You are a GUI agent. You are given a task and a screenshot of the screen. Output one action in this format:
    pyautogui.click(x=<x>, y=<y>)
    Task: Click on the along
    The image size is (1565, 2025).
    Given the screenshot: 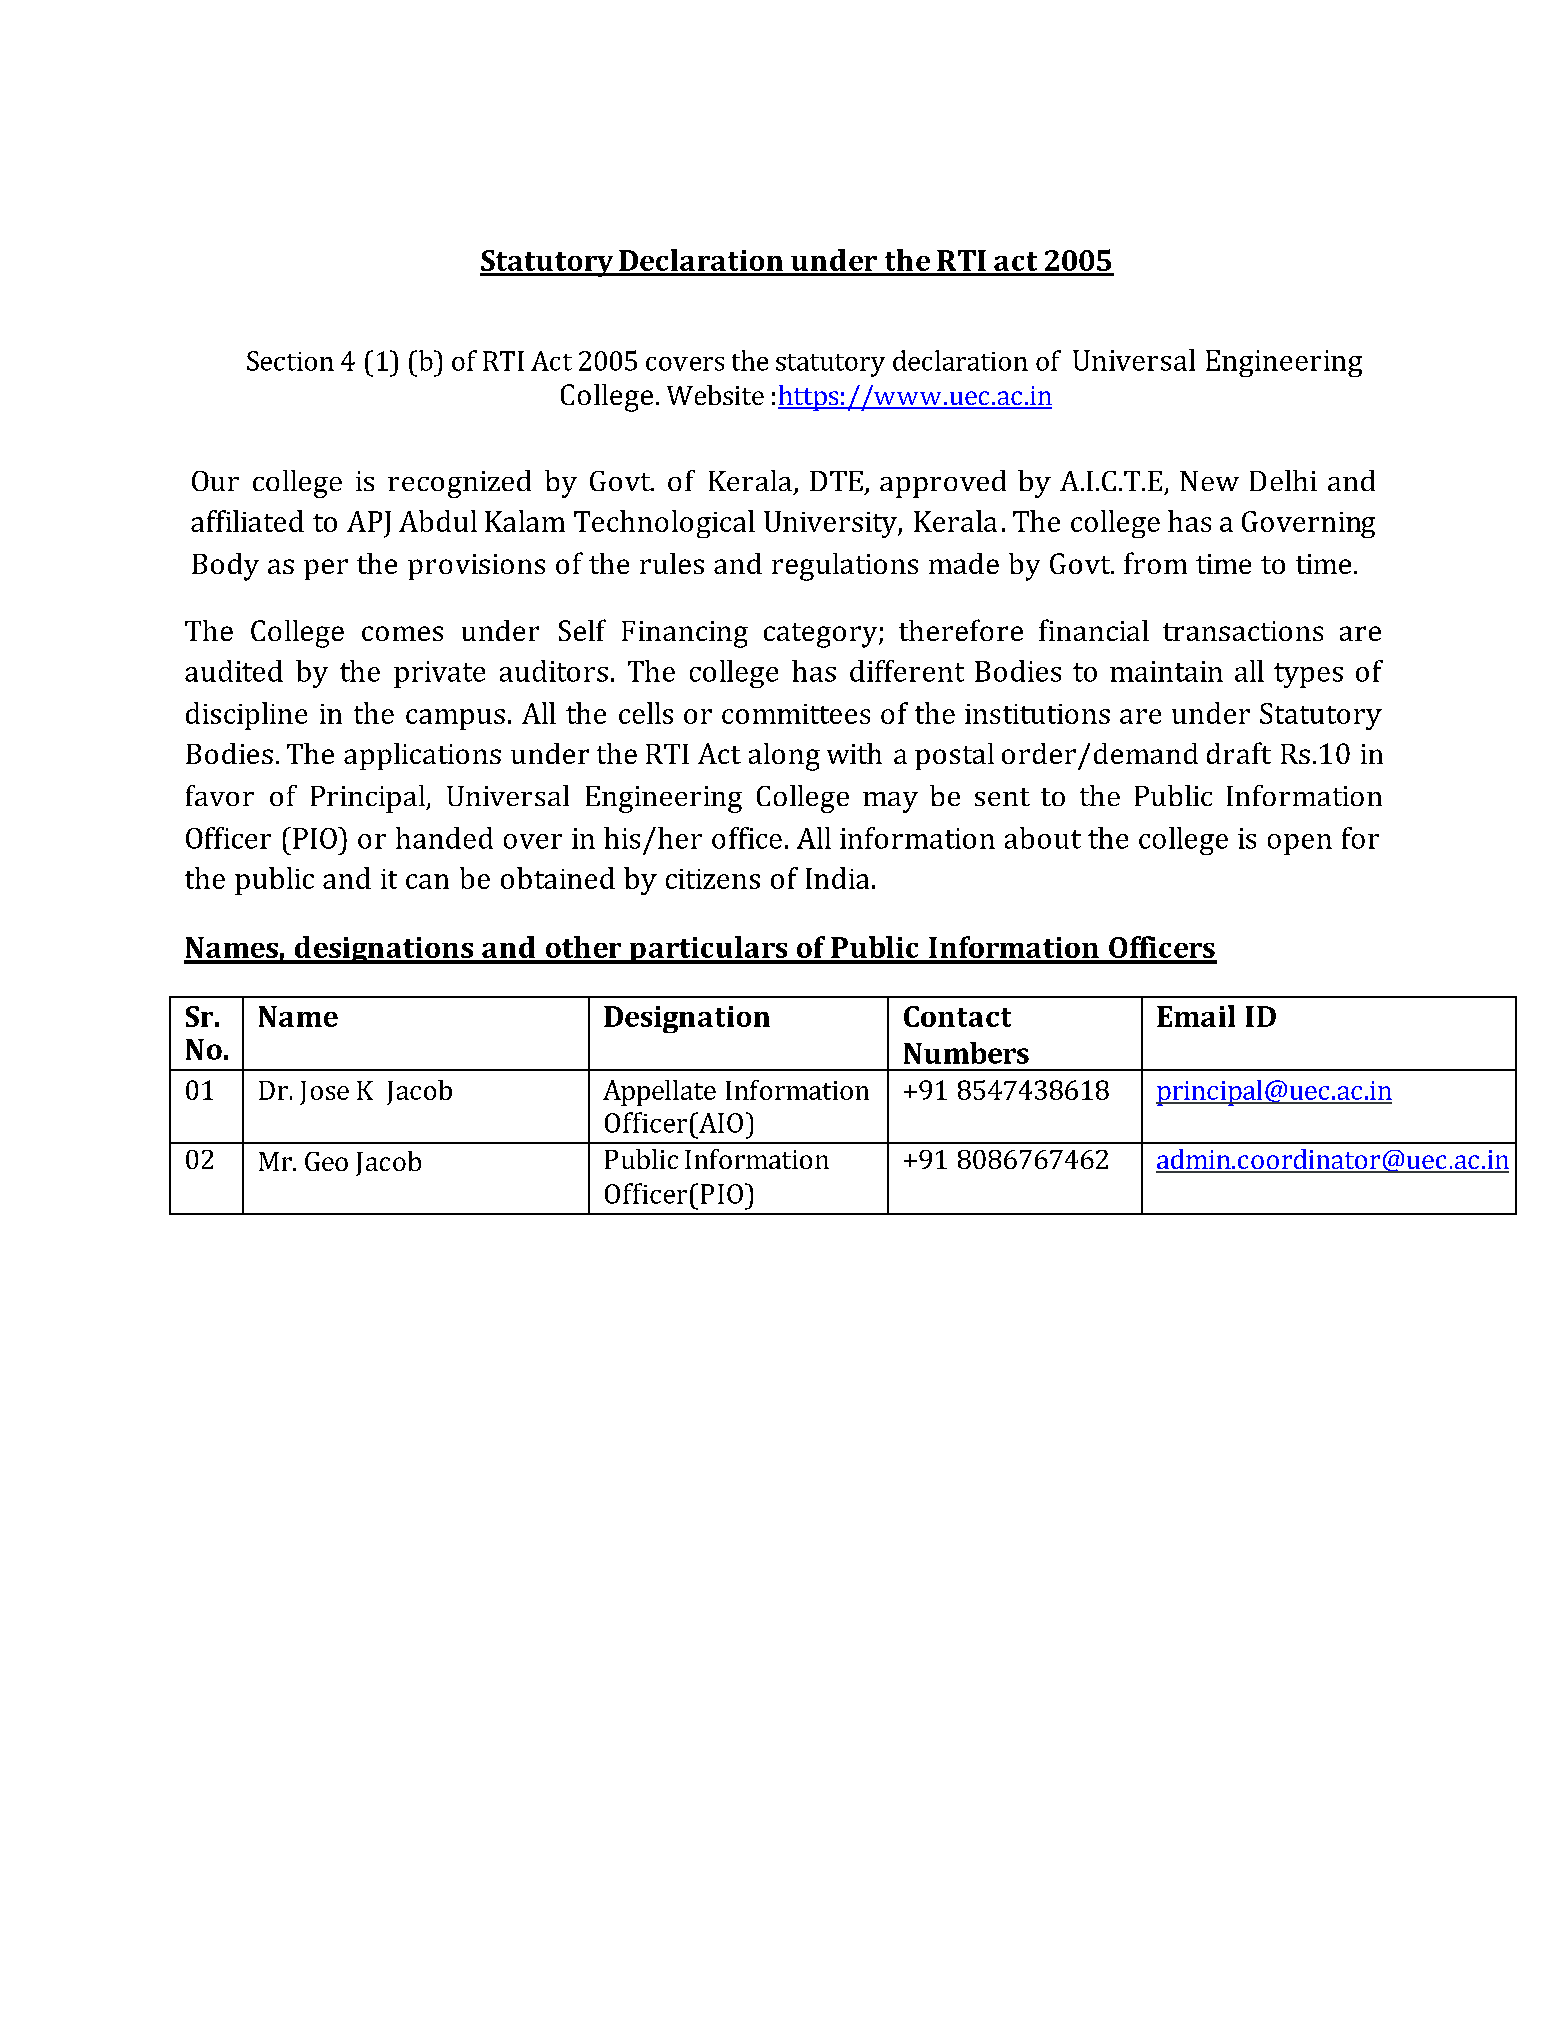 What is the action you would take?
    pyautogui.click(x=784, y=757)
